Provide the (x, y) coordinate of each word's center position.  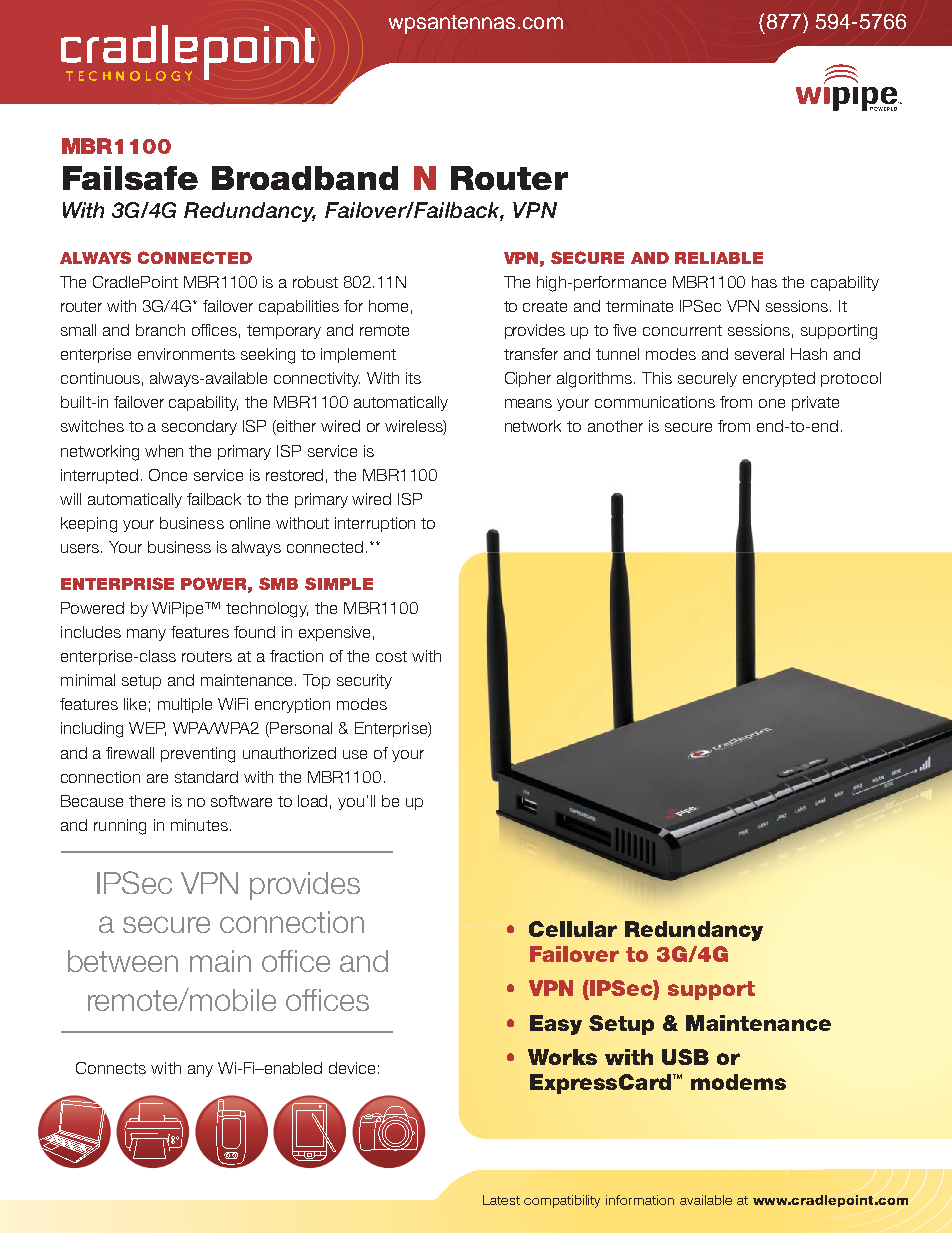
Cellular (573, 929)
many (146, 635)
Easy (556, 1025)
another (615, 426)
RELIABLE (719, 258)
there (147, 801)
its (413, 378)
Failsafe (130, 178)
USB (685, 1057)
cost (391, 656)
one (772, 403)
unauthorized (289, 753)
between (123, 961)
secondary (199, 427)
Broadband (305, 178)
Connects (111, 1068)
